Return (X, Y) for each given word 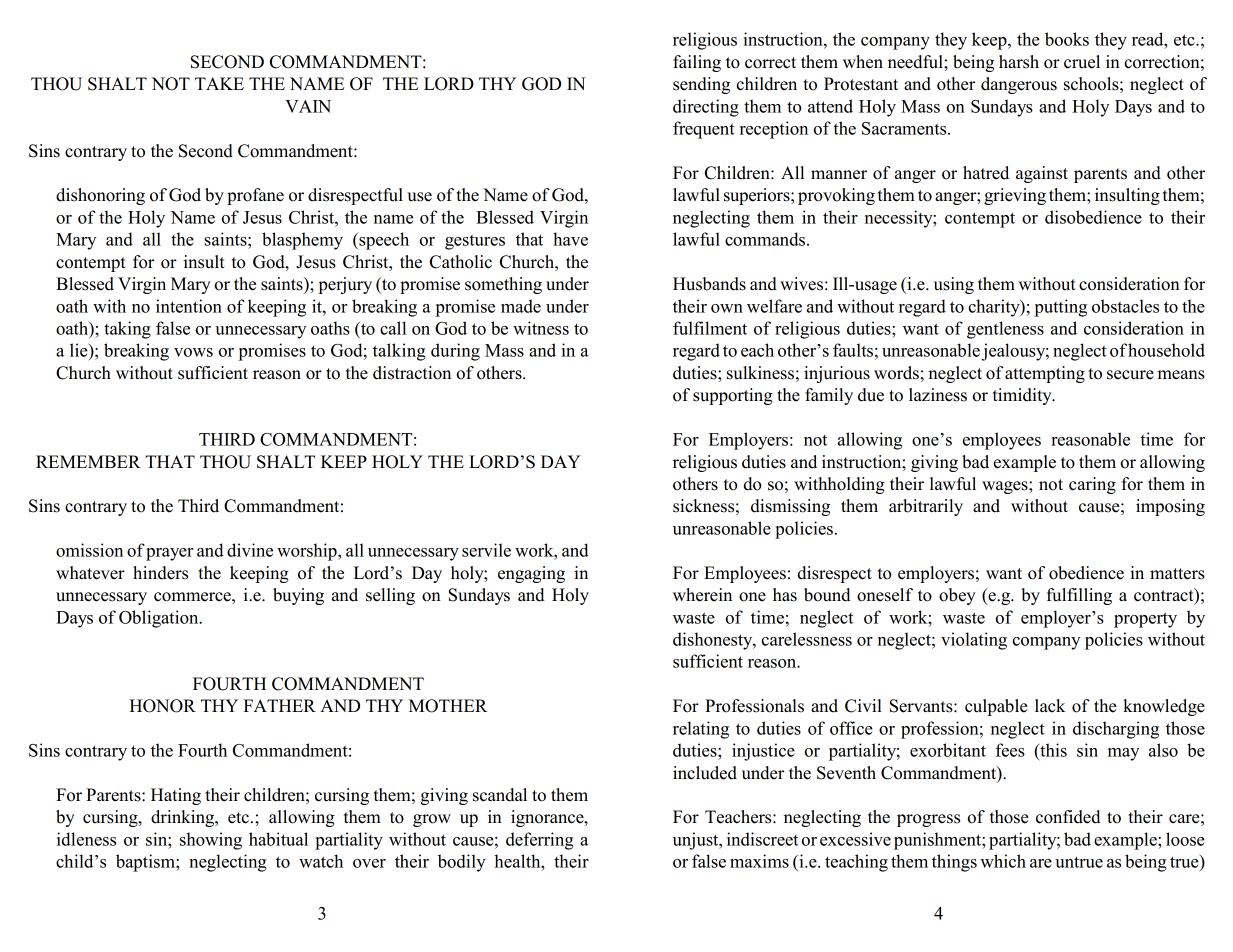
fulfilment (710, 328)
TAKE (219, 83)
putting (1060, 308)
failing (697, 63)
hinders (160, 573)
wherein (702, 595)
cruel (1082, 62)
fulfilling (1079, 596)
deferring (540, 841)
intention (189, 306)
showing (211, 841)
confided (1068, 817)
